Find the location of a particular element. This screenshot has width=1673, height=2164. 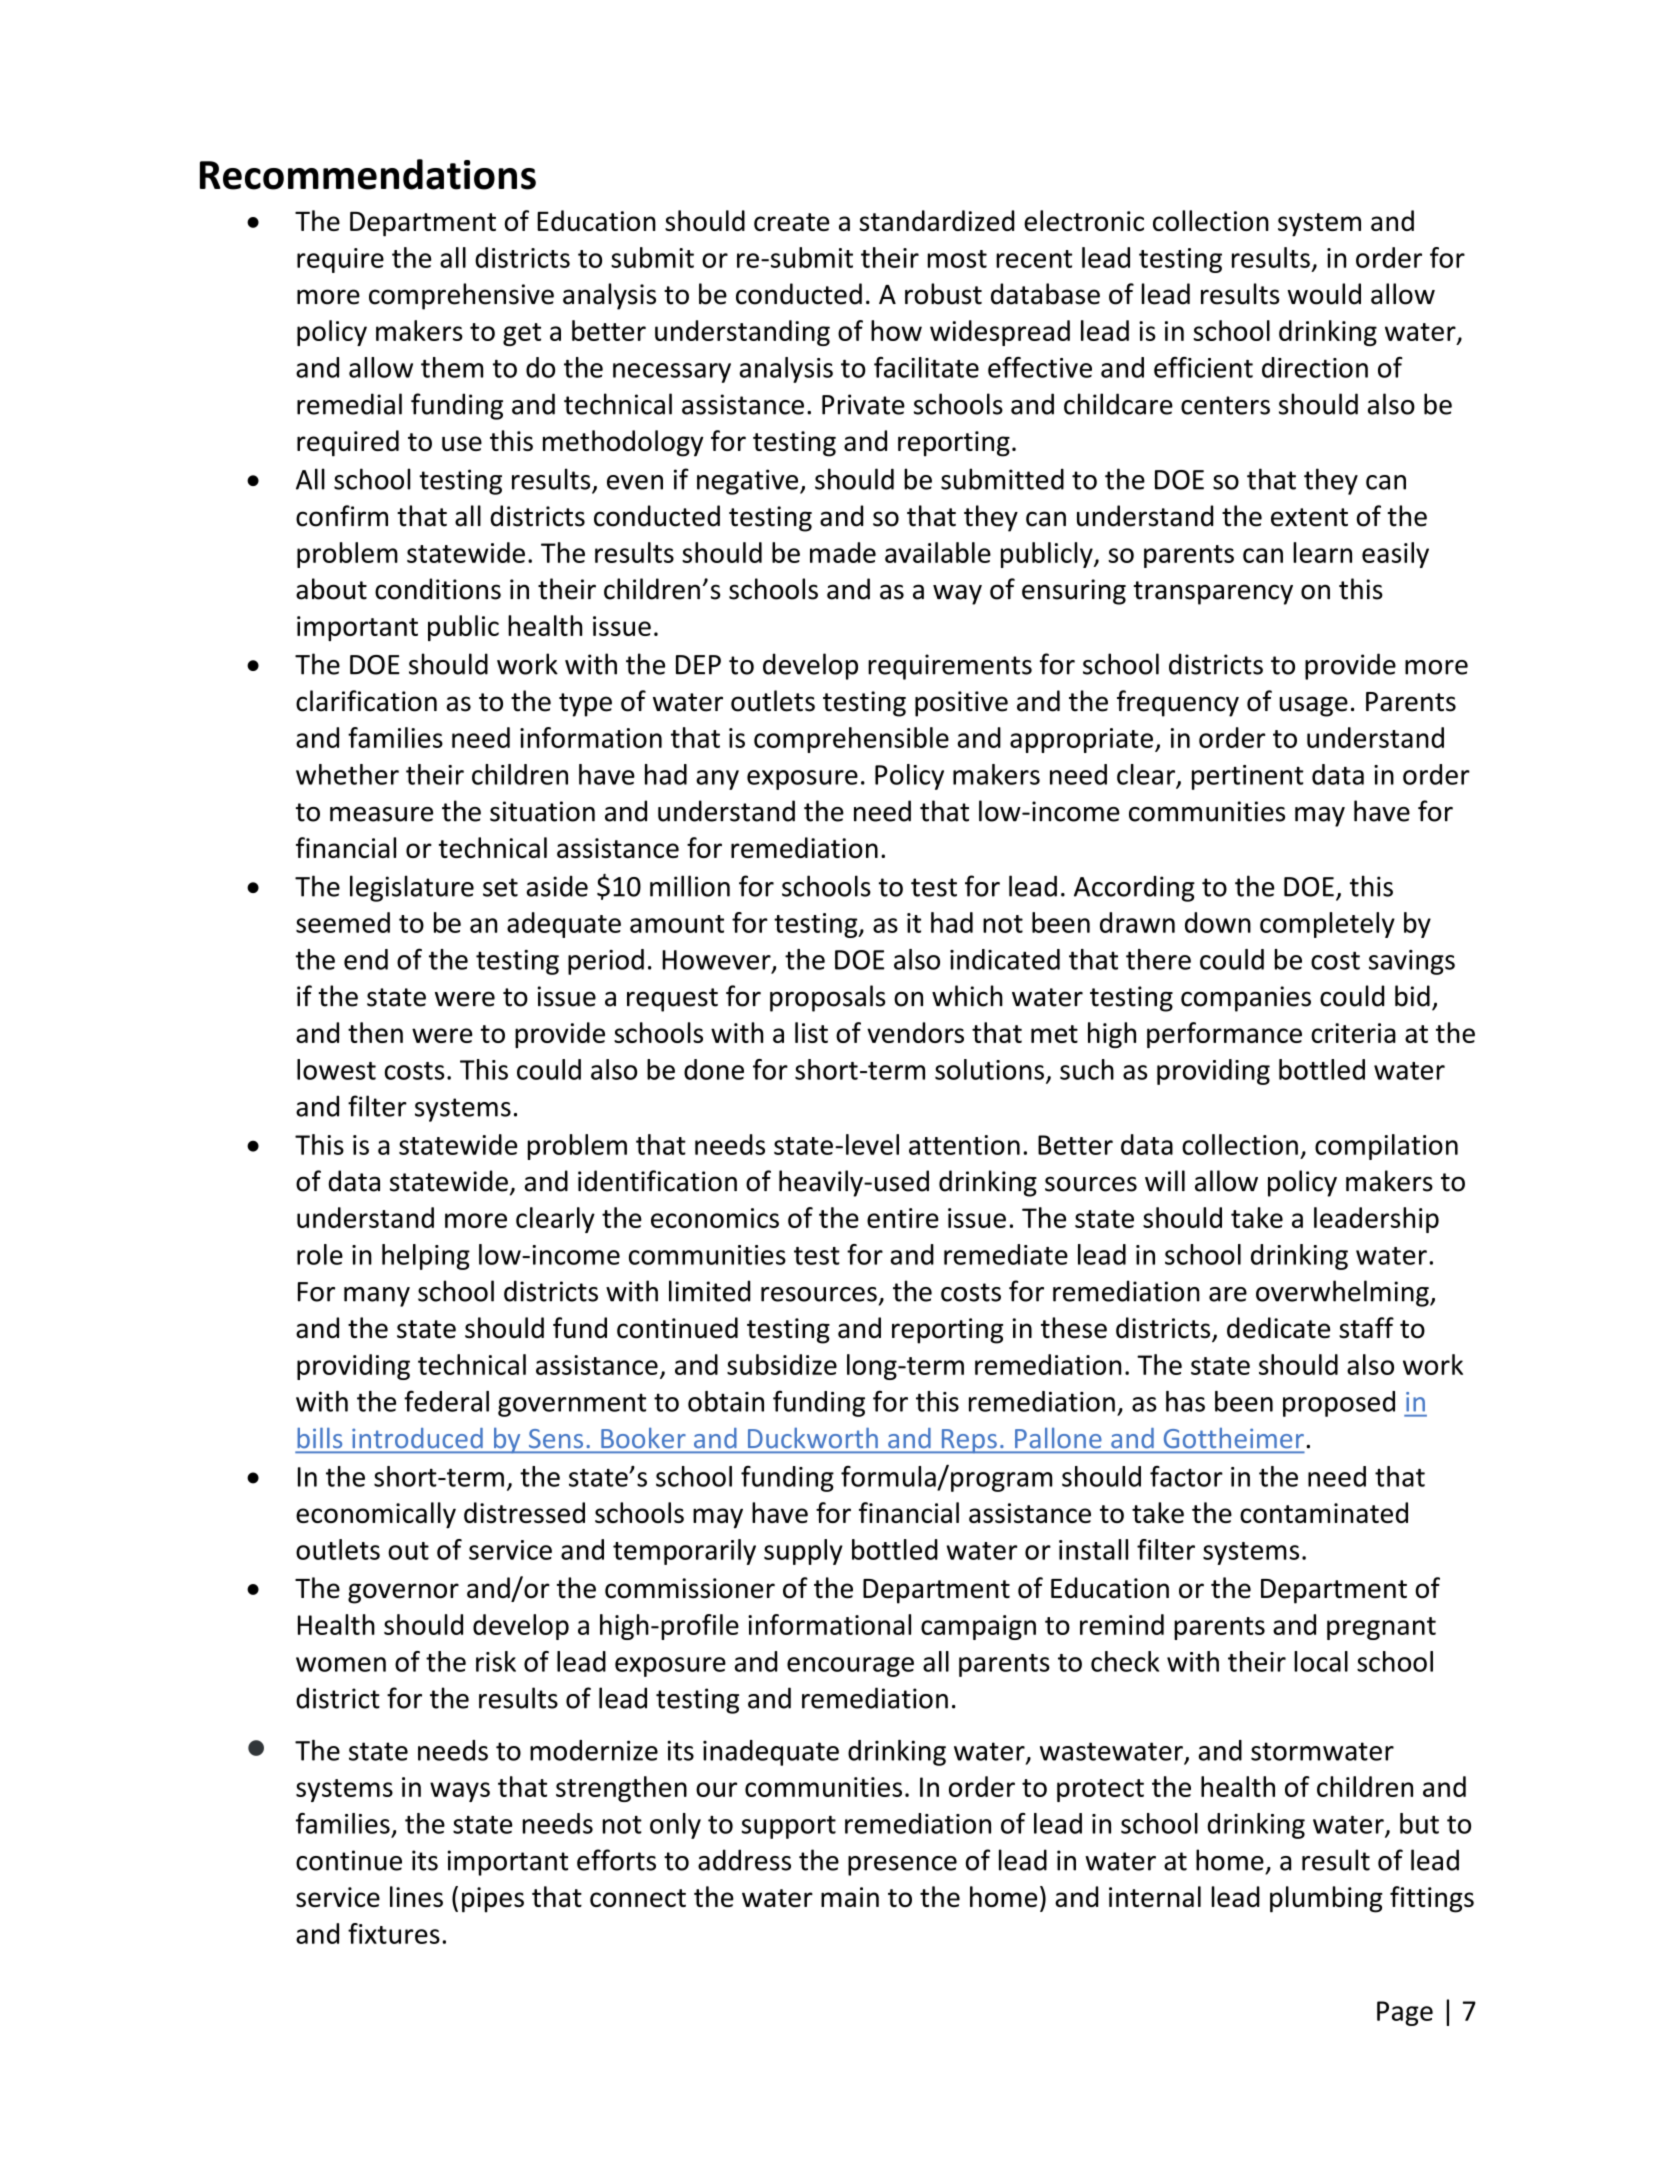

would is located at coordinates (1324, 294).
